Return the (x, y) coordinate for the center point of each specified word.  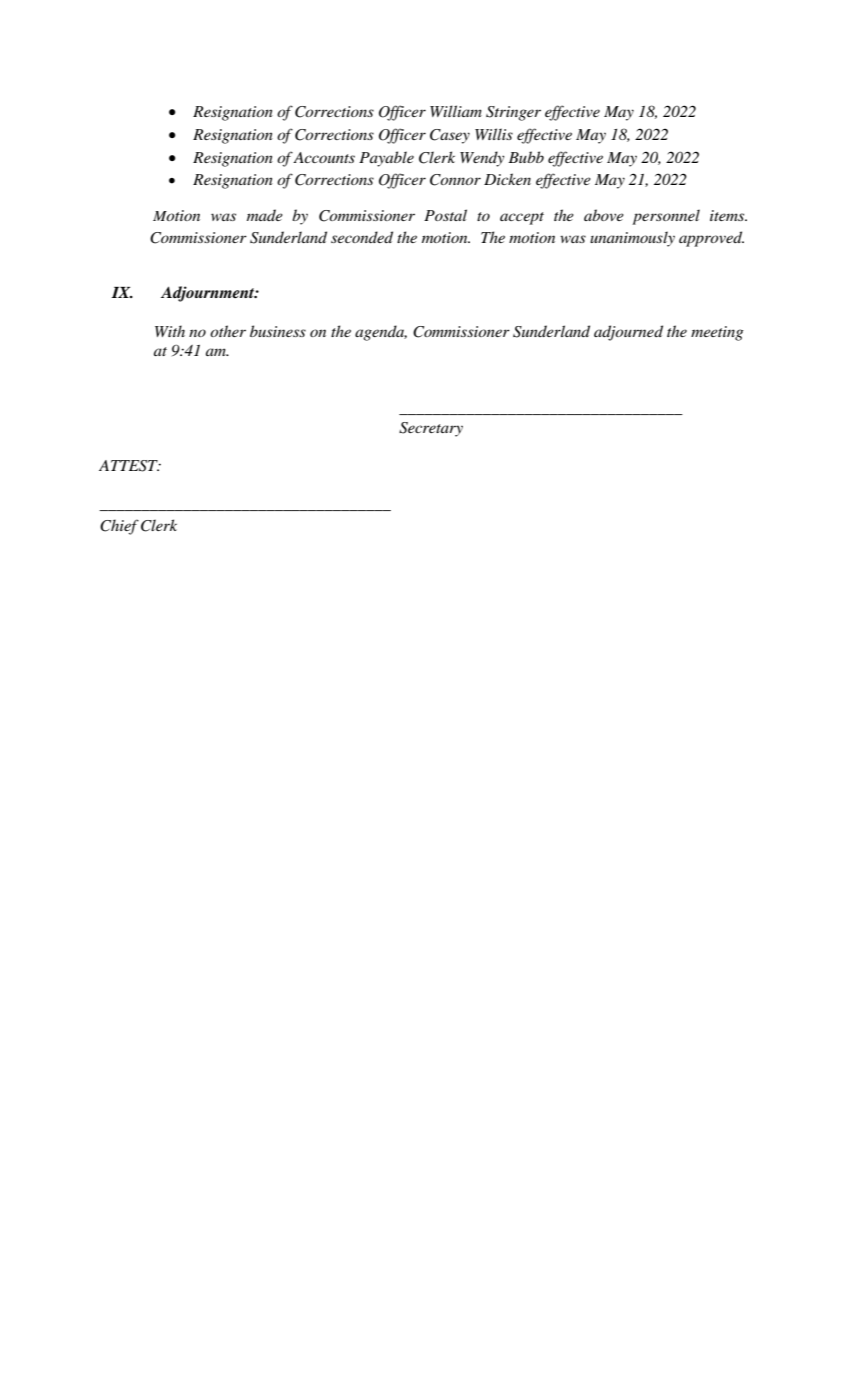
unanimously (632, 239)
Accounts (324, 157)
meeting (717, 333)
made (265, 215)
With (170, 331)
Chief (119, 527)
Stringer (513, 113)
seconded (362, 237)
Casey (450, 136)
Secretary (431, 429)
